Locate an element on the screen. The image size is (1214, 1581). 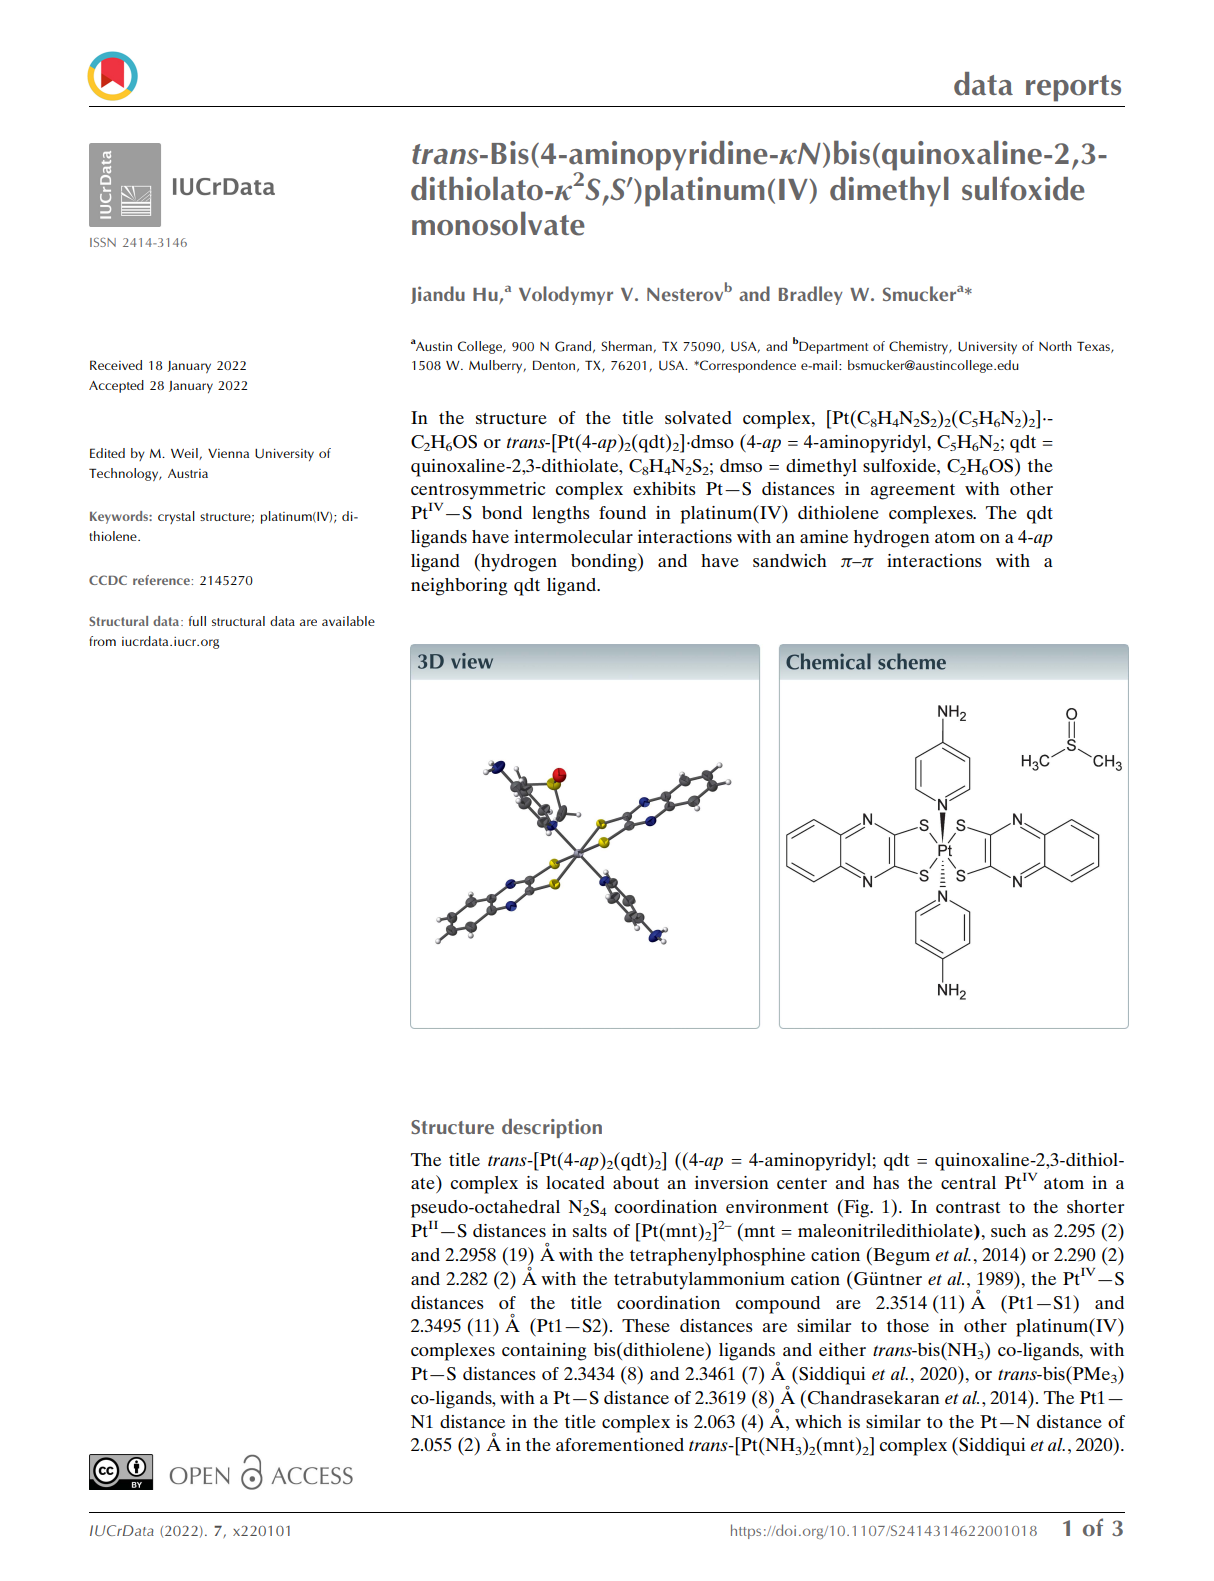
central is located at coordinates (968, 1182).
